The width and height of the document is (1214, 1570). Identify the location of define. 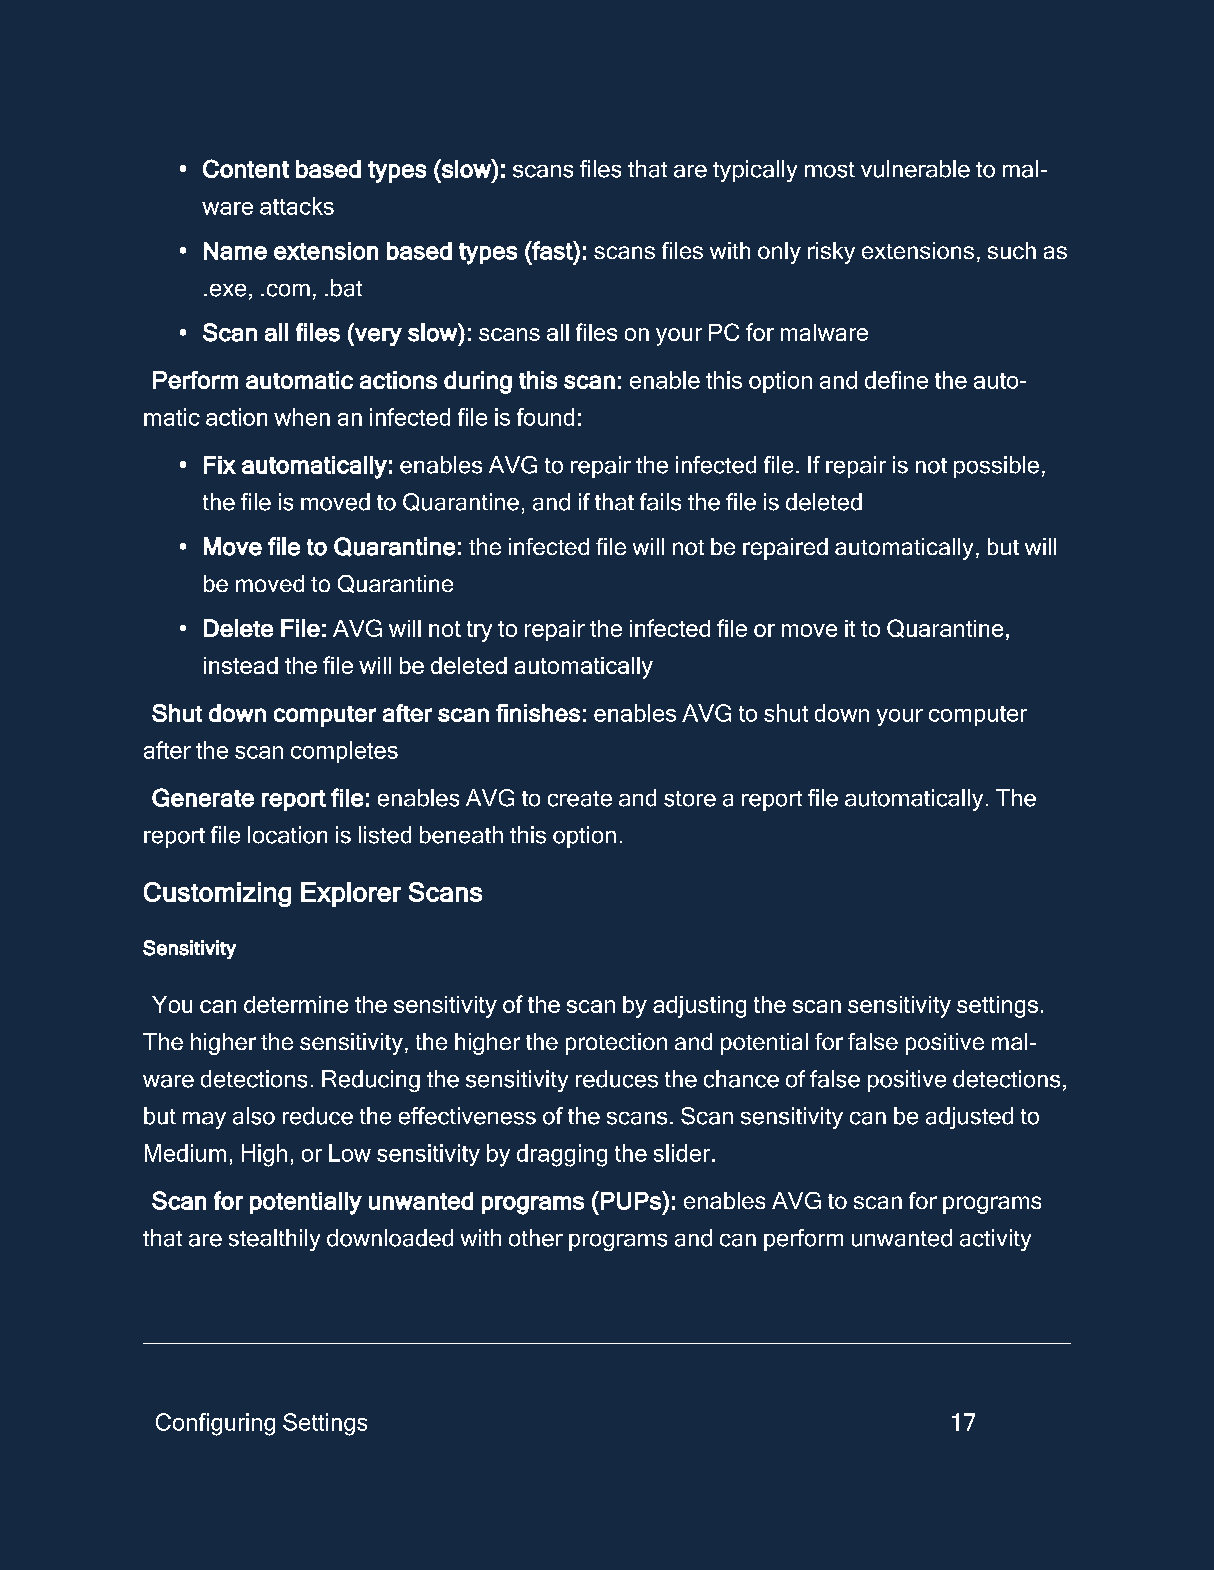
(896, 380).
